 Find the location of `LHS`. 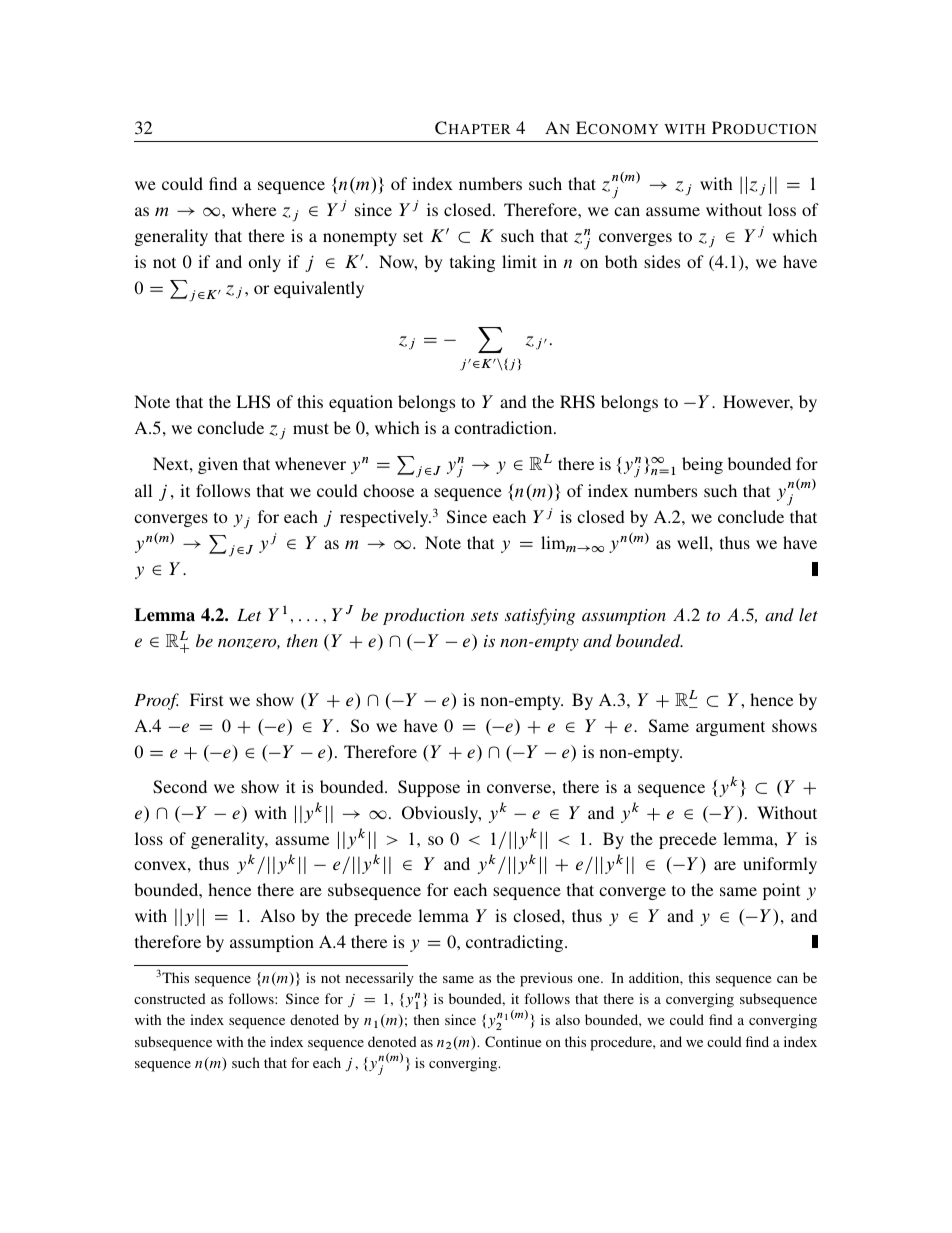

LHS is located at coordinates (253, 402).
